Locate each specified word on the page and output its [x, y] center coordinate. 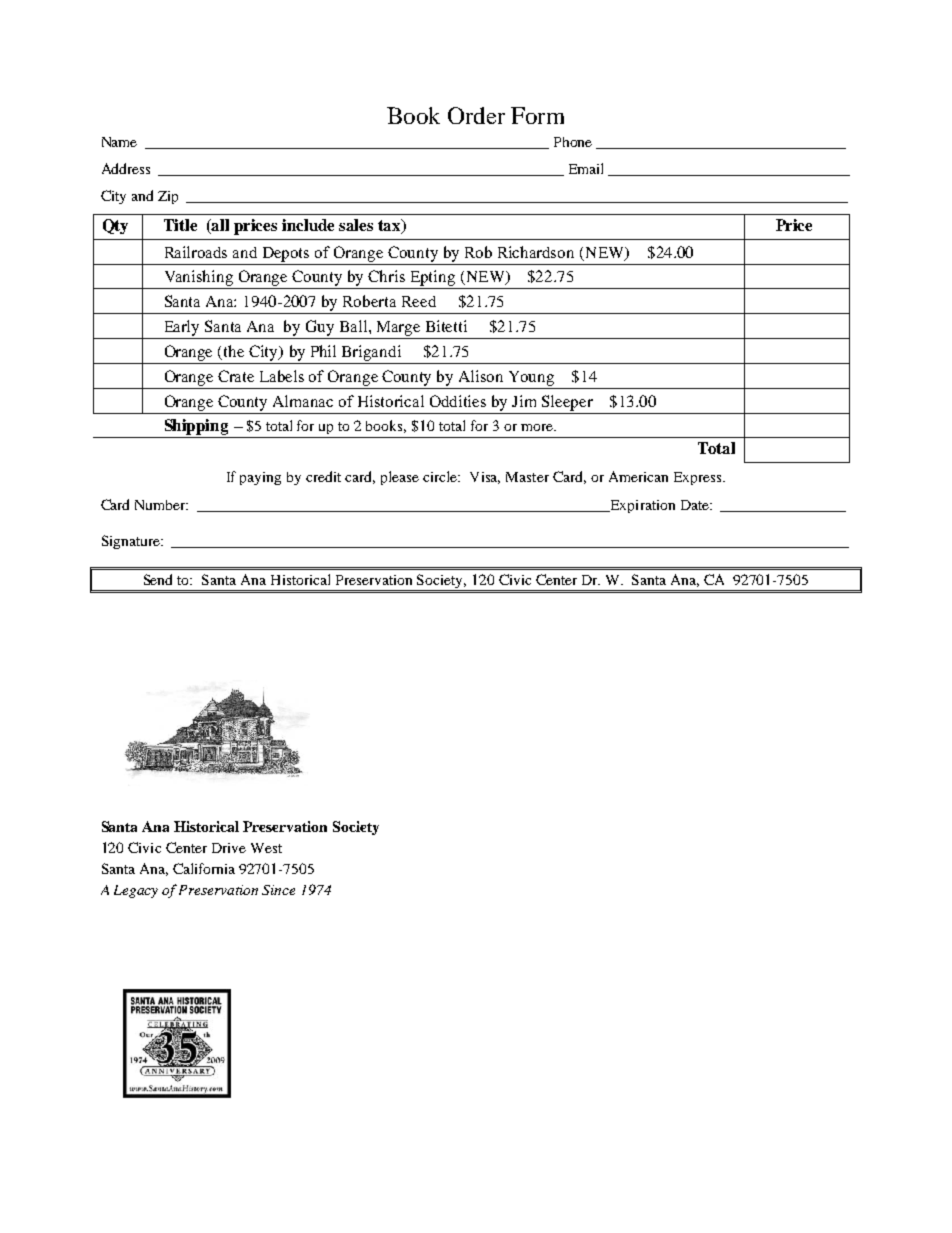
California [204, 868]
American [638, 476]
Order [476, 115]
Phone [573, 142]
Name [119, 142]
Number [161, 505]
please [400, 478]
